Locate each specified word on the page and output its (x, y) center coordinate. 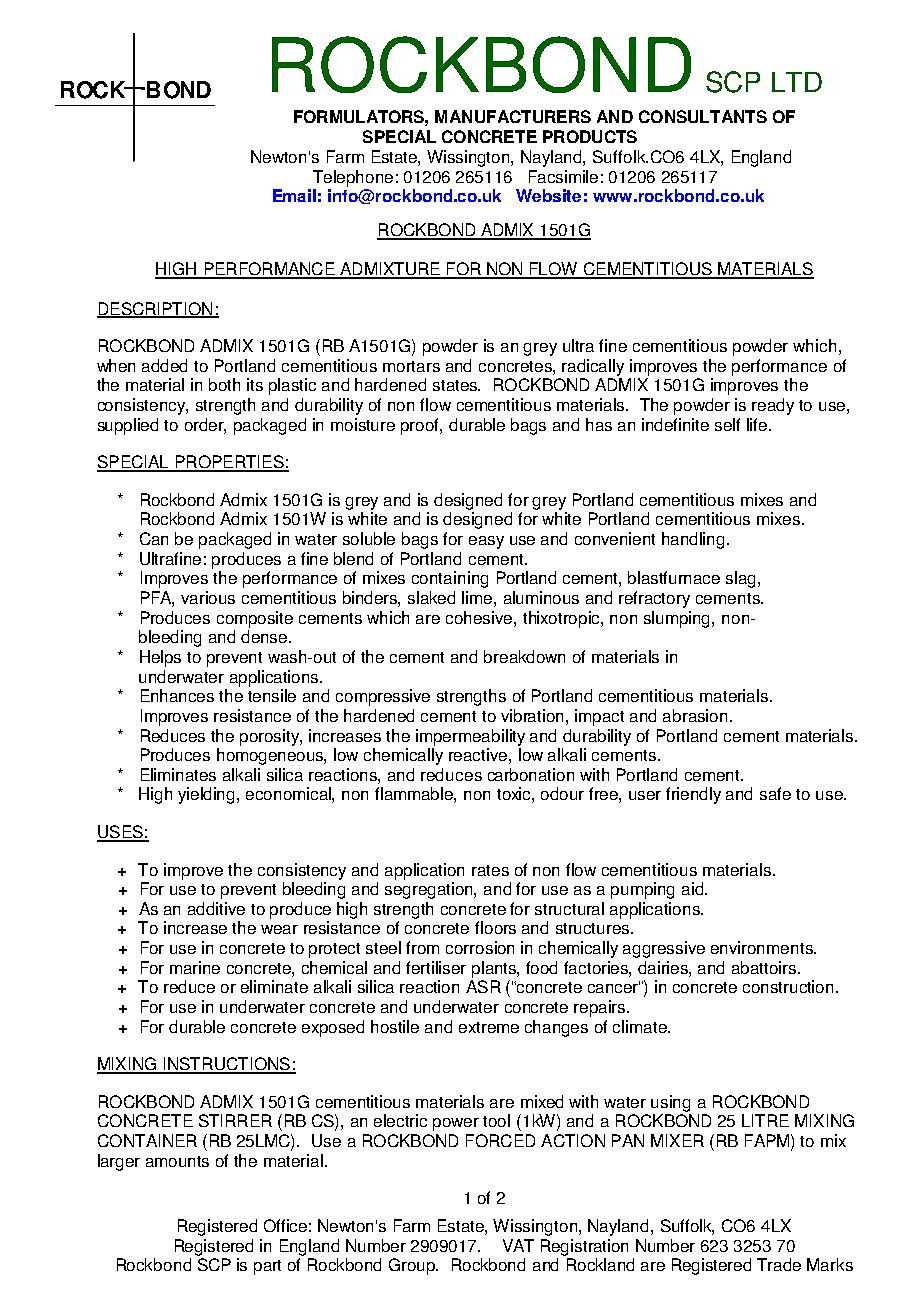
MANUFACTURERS (513, 116)
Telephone (353, 178)
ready (773, 406)
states (456, 385)
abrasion (695, 715)
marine (195, 967)
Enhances (177, 695)
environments (763, 947)
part (267, 1267)
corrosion (480, 947)
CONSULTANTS (703, 116)
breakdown (524, 656)
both (224, 384)
